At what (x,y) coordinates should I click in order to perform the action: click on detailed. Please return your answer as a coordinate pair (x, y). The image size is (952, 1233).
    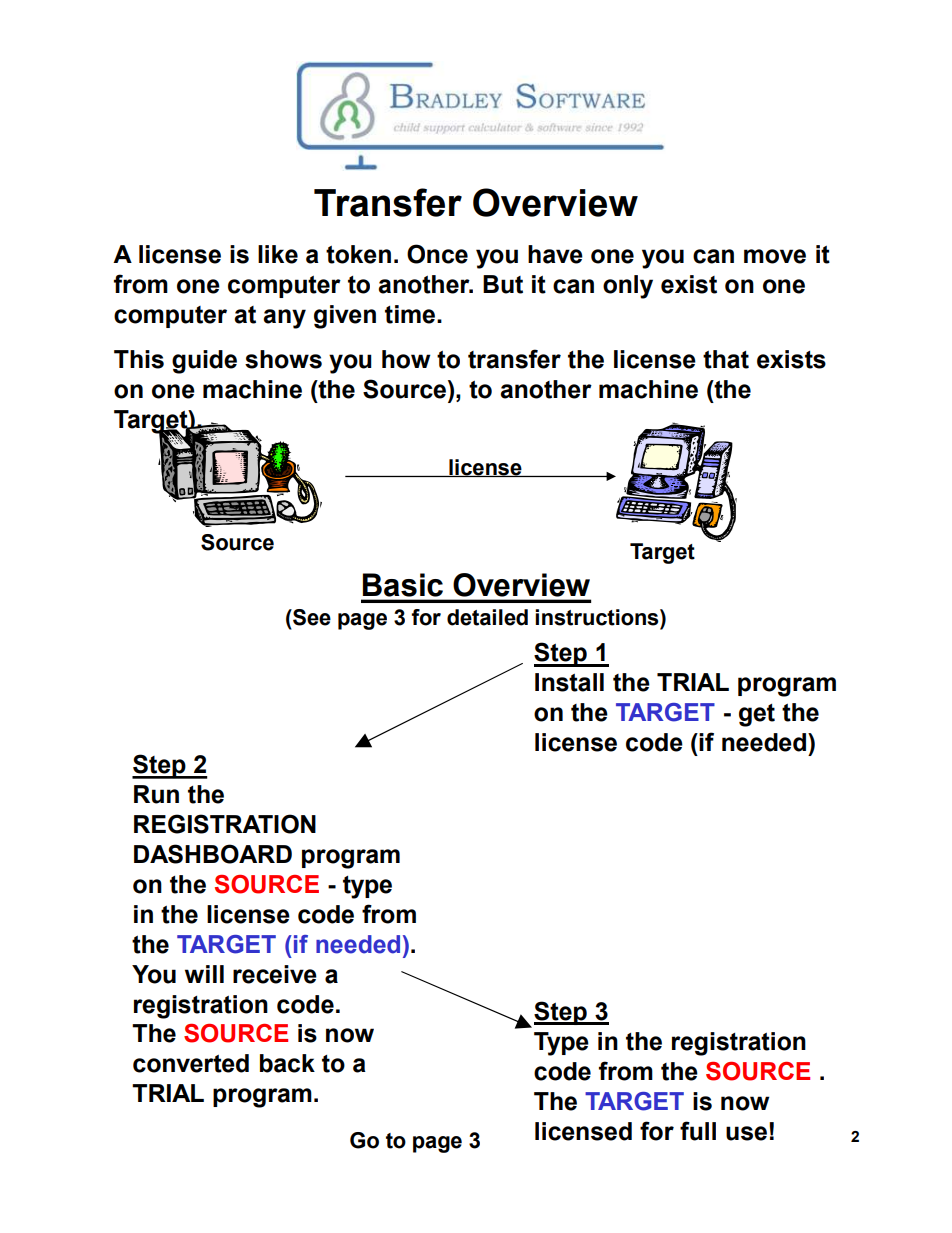
    Looking at the image, I should click on (487, 617).
